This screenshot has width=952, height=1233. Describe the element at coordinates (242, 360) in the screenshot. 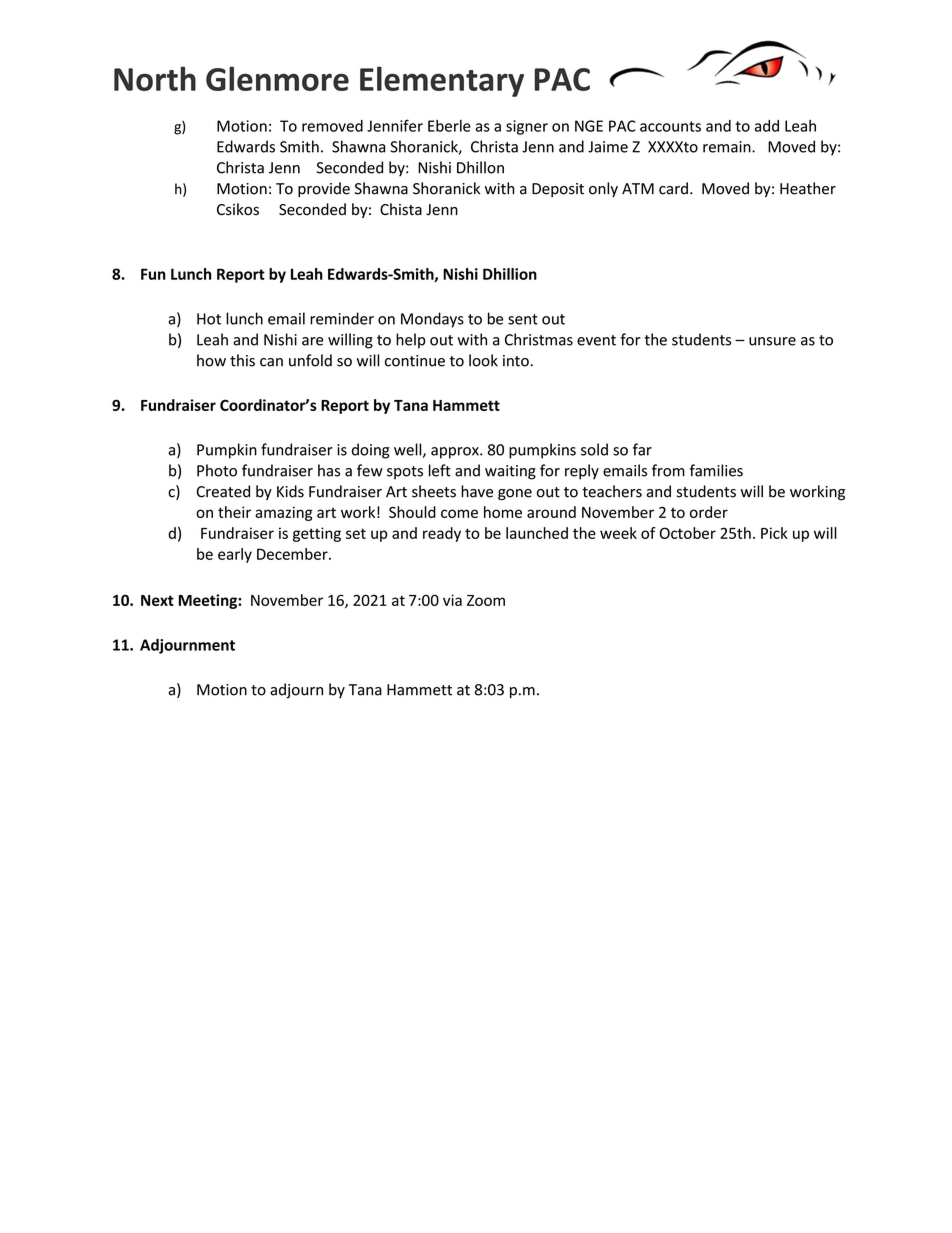

I see `this` at that location.
